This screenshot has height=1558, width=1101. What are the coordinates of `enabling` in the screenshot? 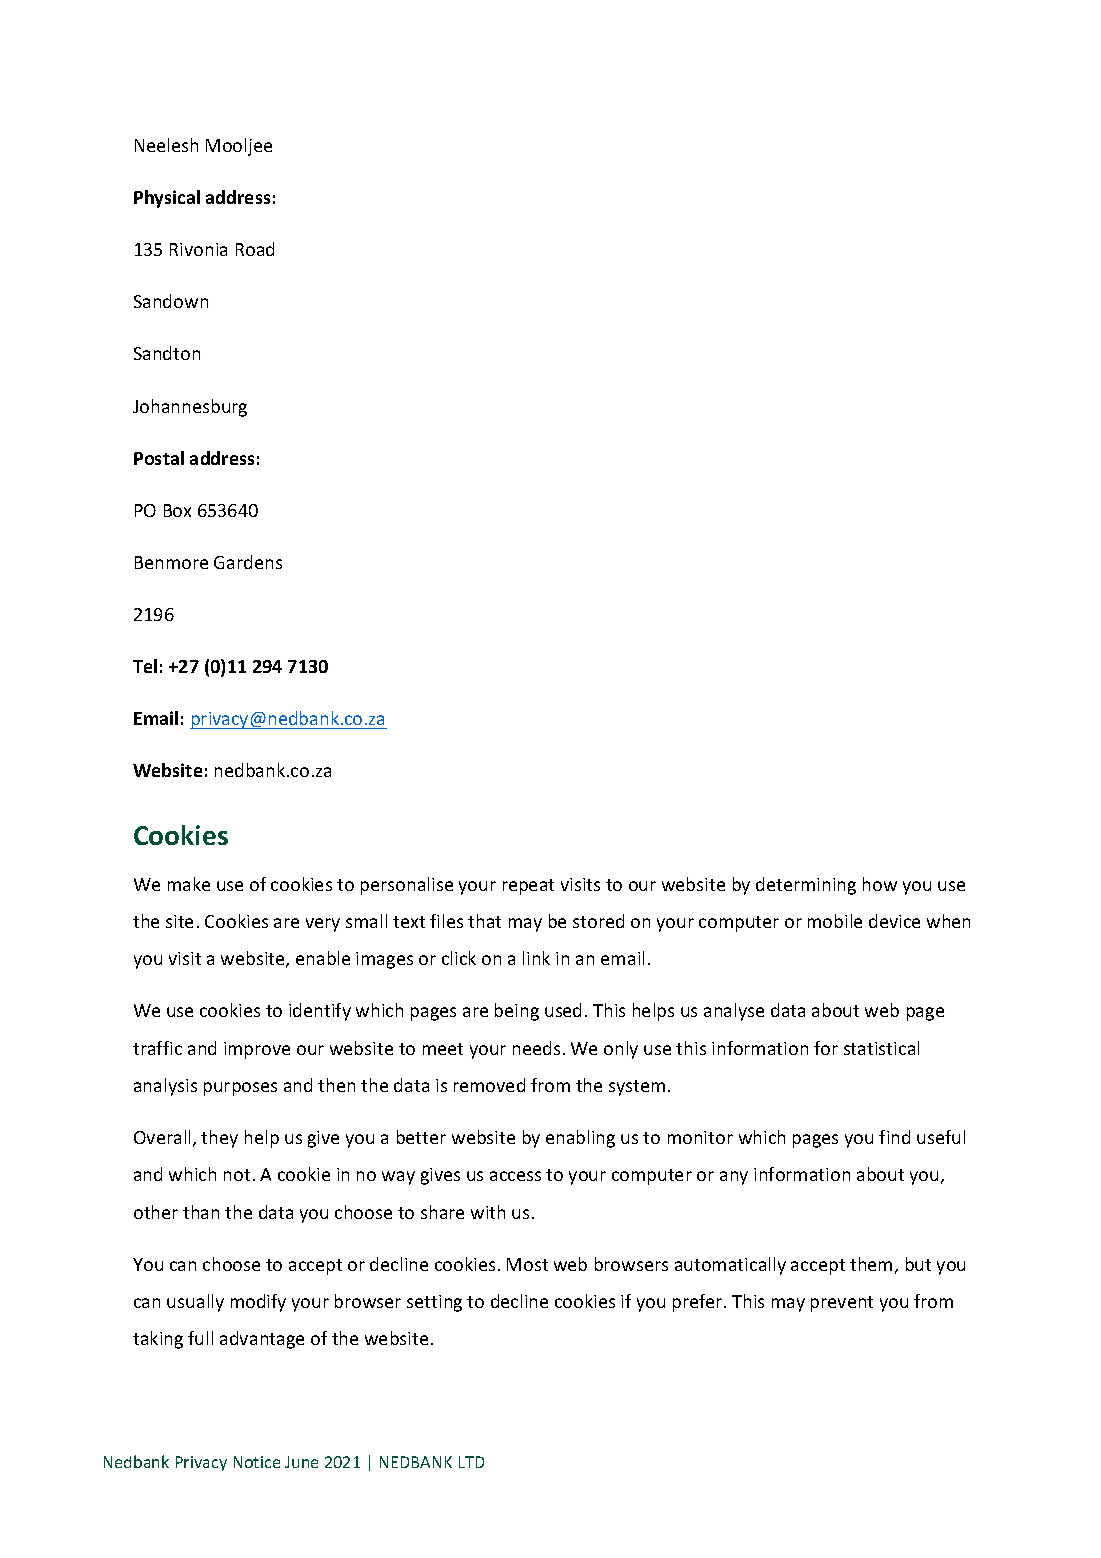 It's located at (580, 1139).
